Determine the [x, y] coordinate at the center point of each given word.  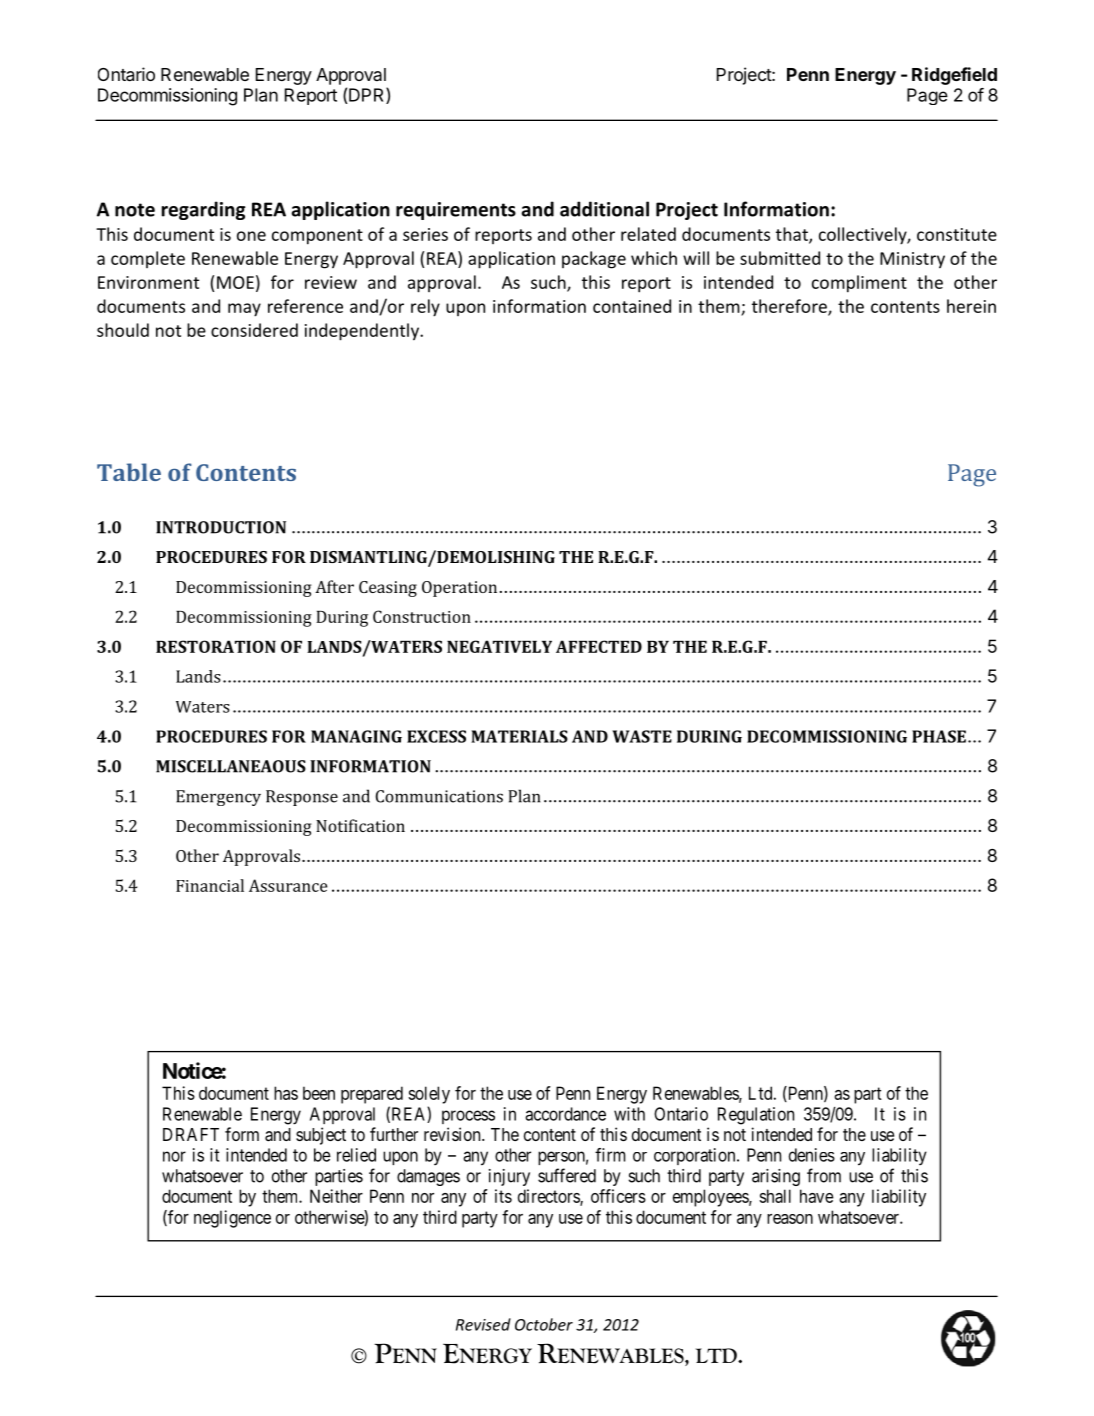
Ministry [912, 260]
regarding [203, 210]
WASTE [642, 736]
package [594, 260]
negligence [232, 1219]
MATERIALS [519, 736]
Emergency [218, 798]
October [544, 1324]
